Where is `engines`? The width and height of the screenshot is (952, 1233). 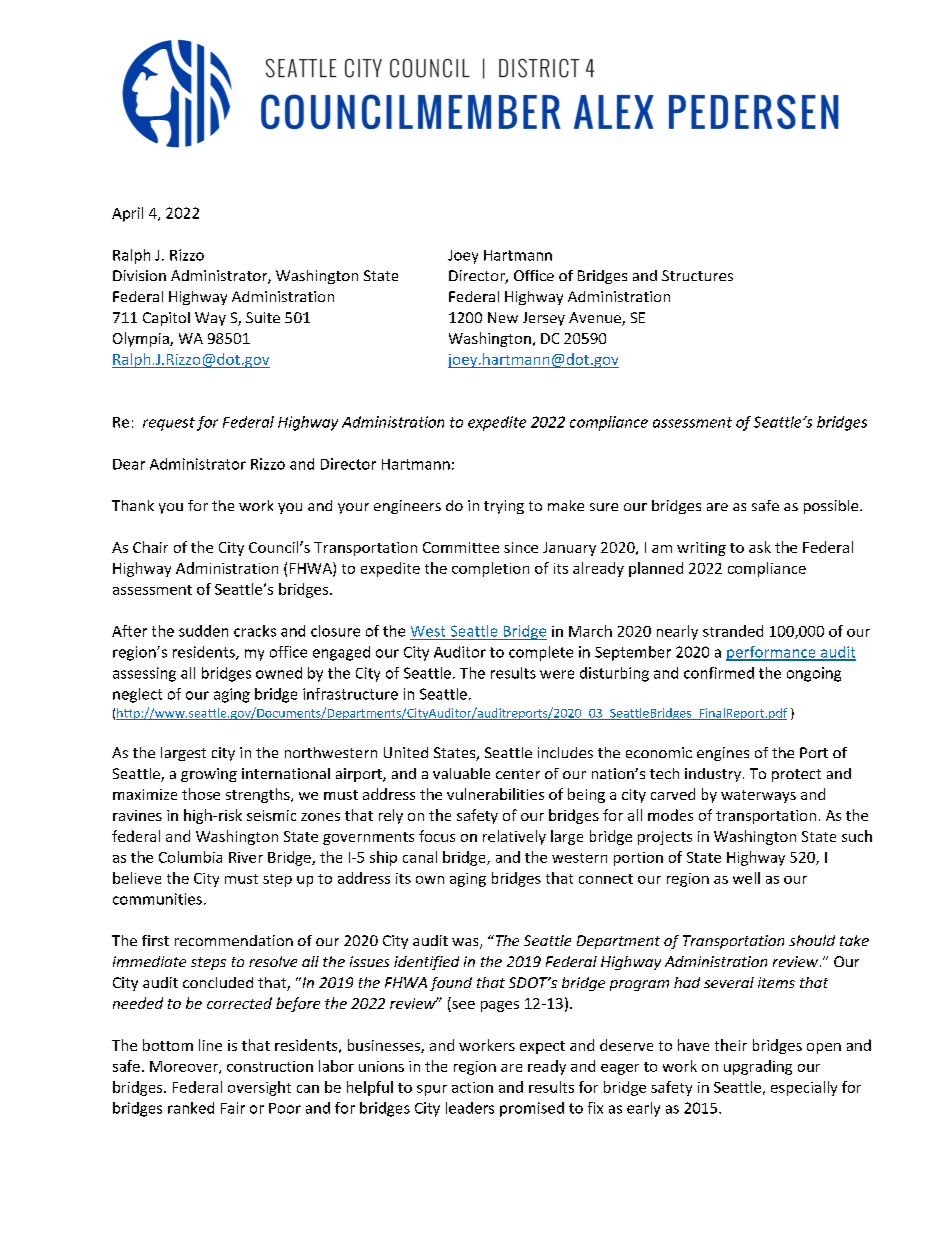
engines is located at coordinates (723, 754).
